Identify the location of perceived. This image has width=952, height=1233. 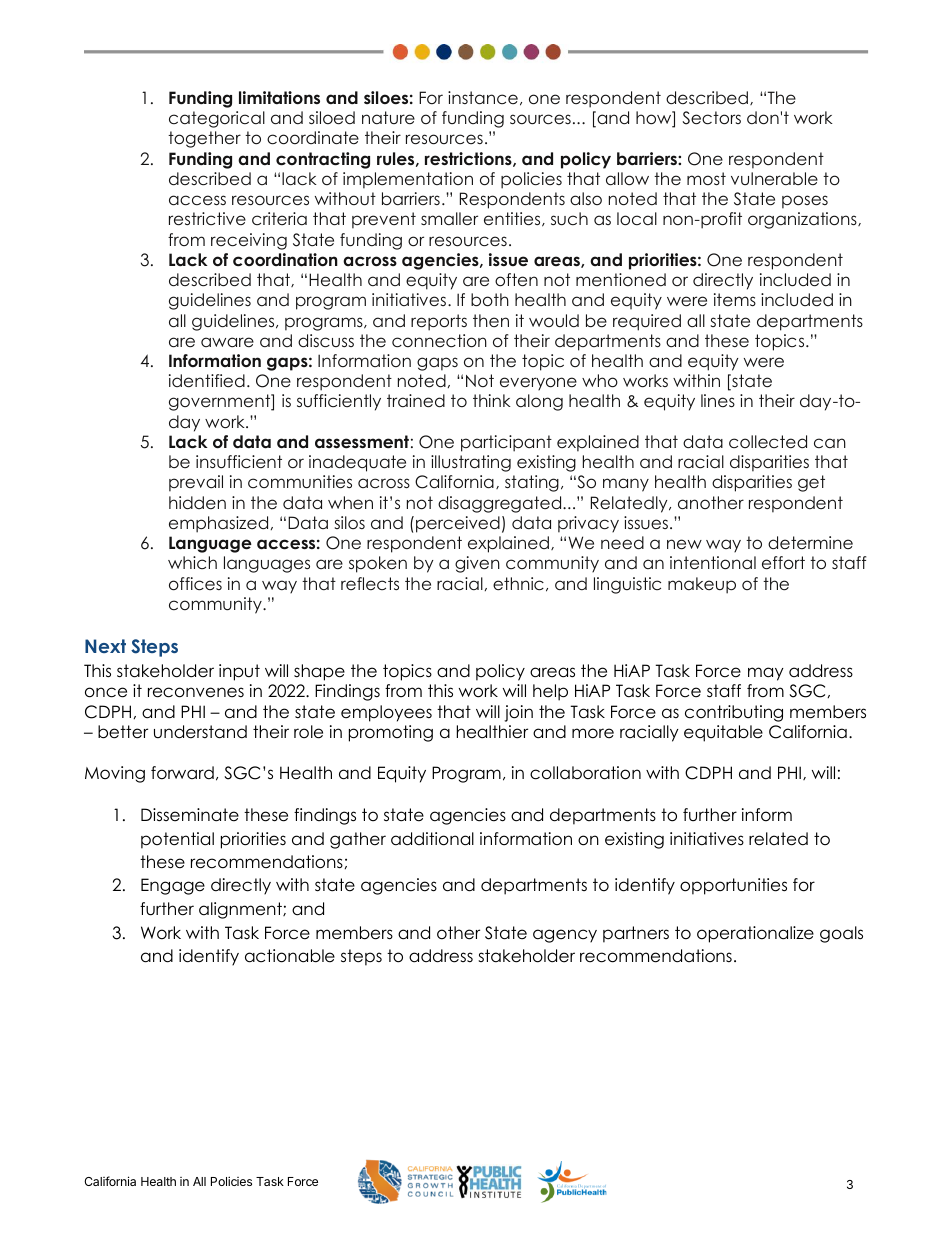
(458, 524).
